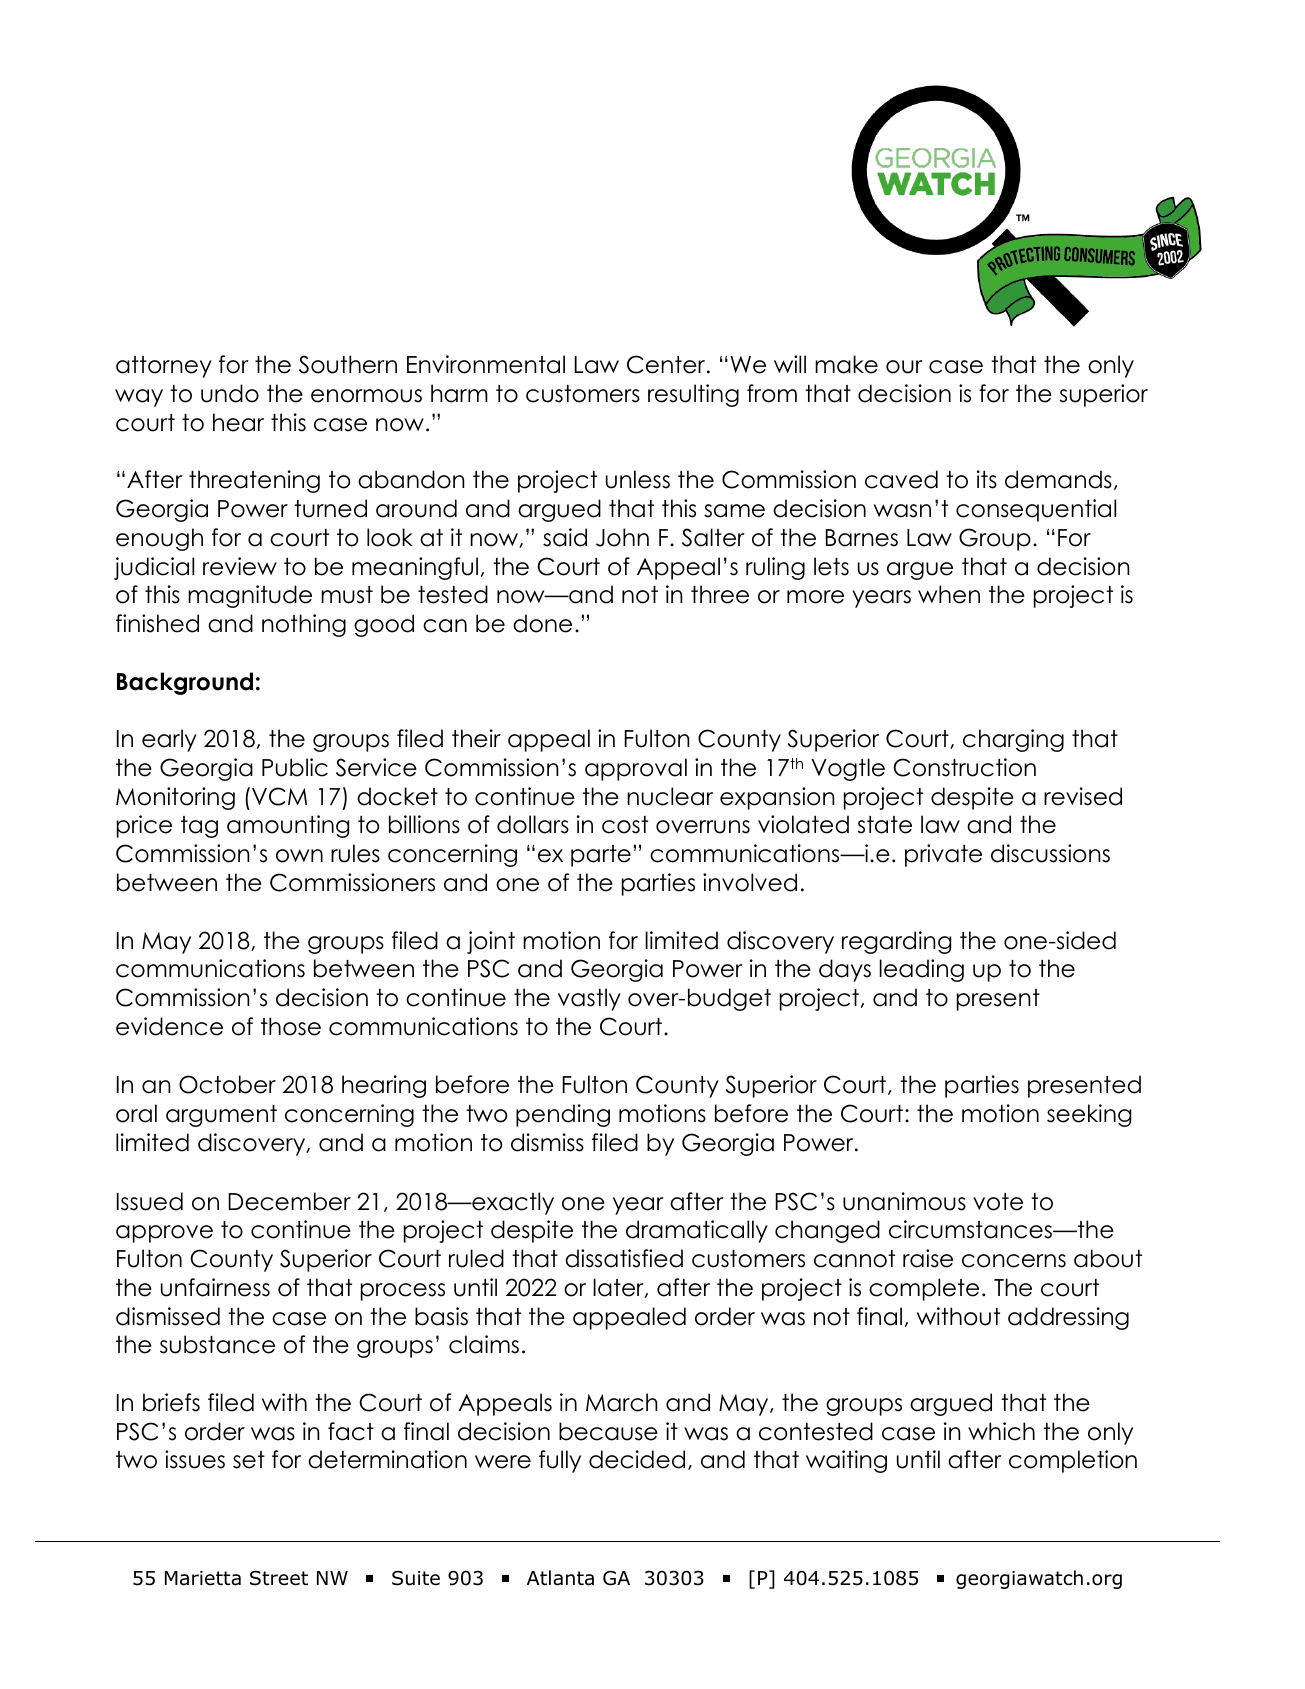 This document has width=1305, height=1689. What do you see at coordinates (563, 1115) in the document?
I see `pending` at bounding box center [563, 1115].
